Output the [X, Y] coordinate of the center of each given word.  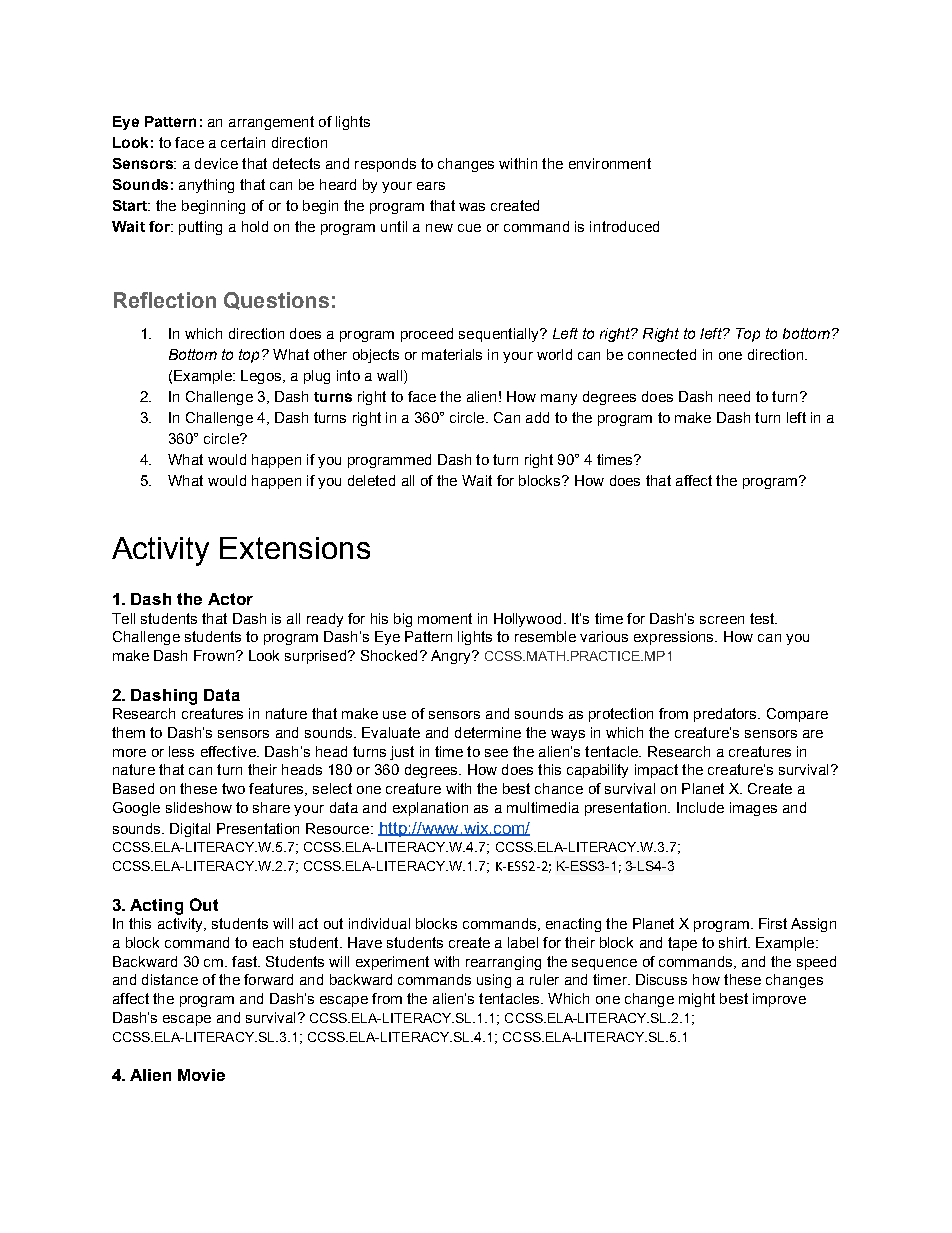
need [734, 396]
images [753, 809]
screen [722, 620]
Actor [230, 599]
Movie [201, 1075]
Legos [262, 377]
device [216, 163]
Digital [190, 830]
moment [445, 618]
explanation [430, 809]
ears [431, 186]
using [494, 981]
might [697, 1000]
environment [610, 163]
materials [452, 354]
